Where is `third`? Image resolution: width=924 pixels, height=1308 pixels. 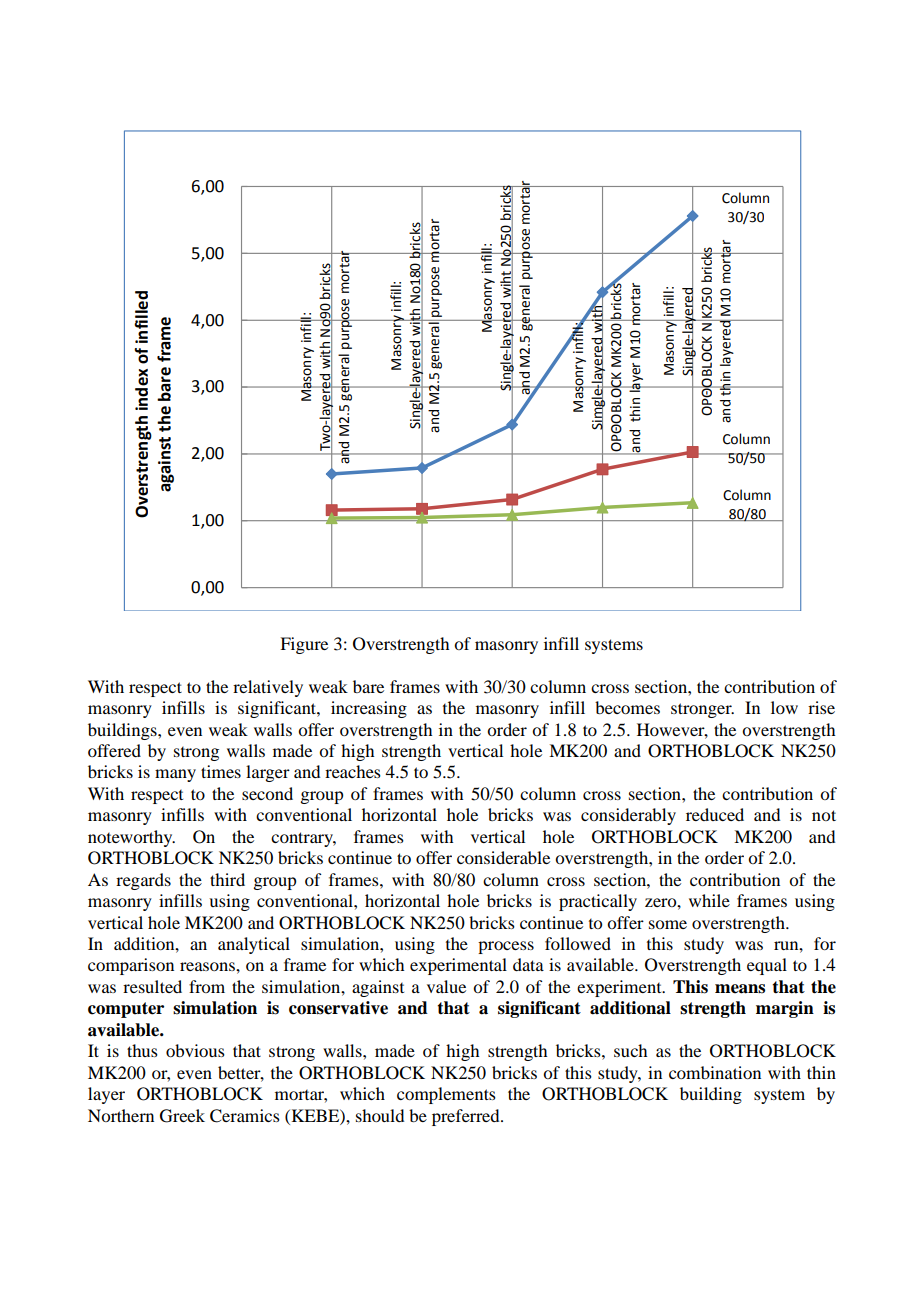 third is located at coordinates (227, 879).
